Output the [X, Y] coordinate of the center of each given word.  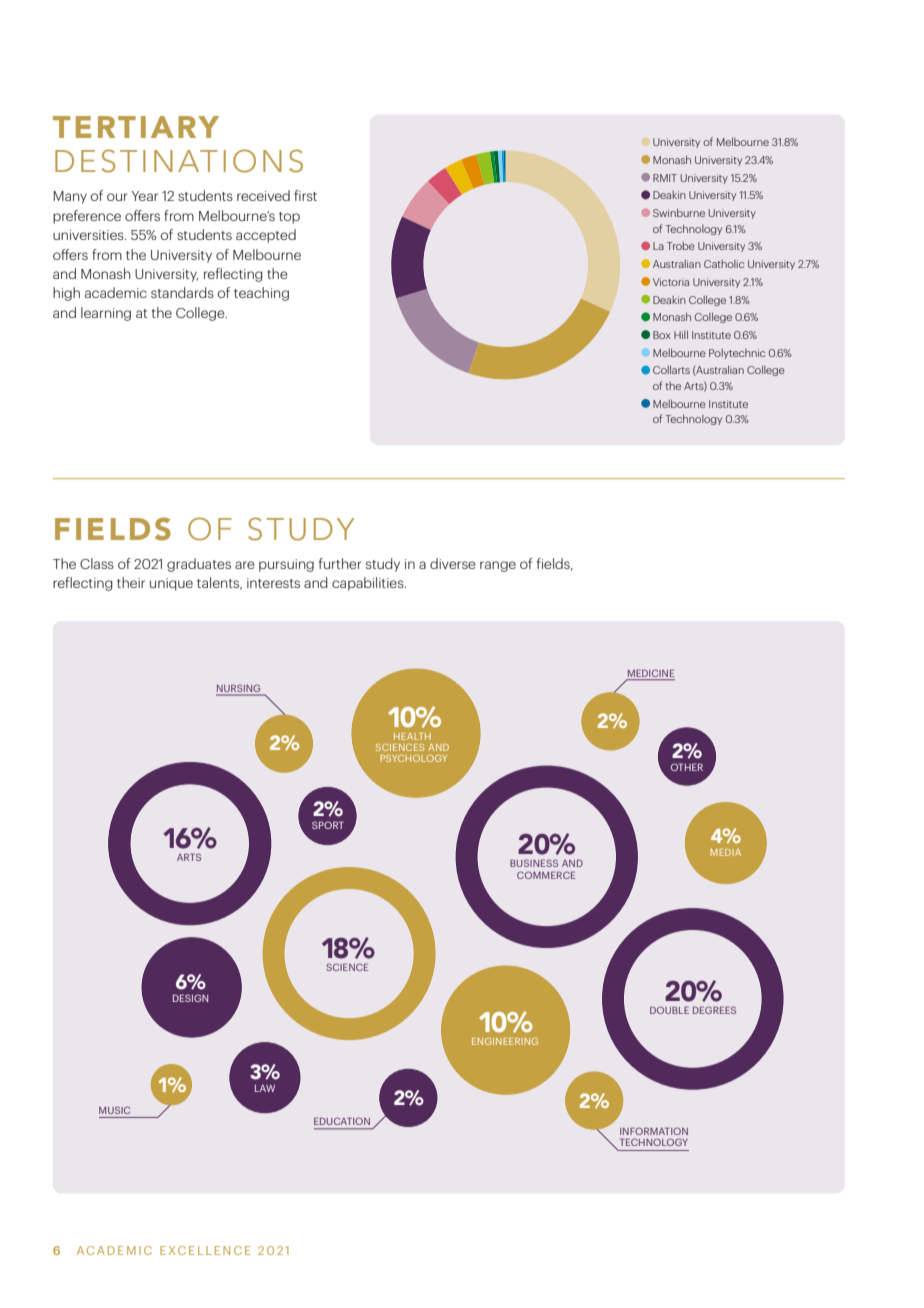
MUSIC [114, 1110]
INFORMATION [654, 1131]
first [305, 195]
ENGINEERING [505, 1041]
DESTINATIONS [179, 161]
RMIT [665, 178]
